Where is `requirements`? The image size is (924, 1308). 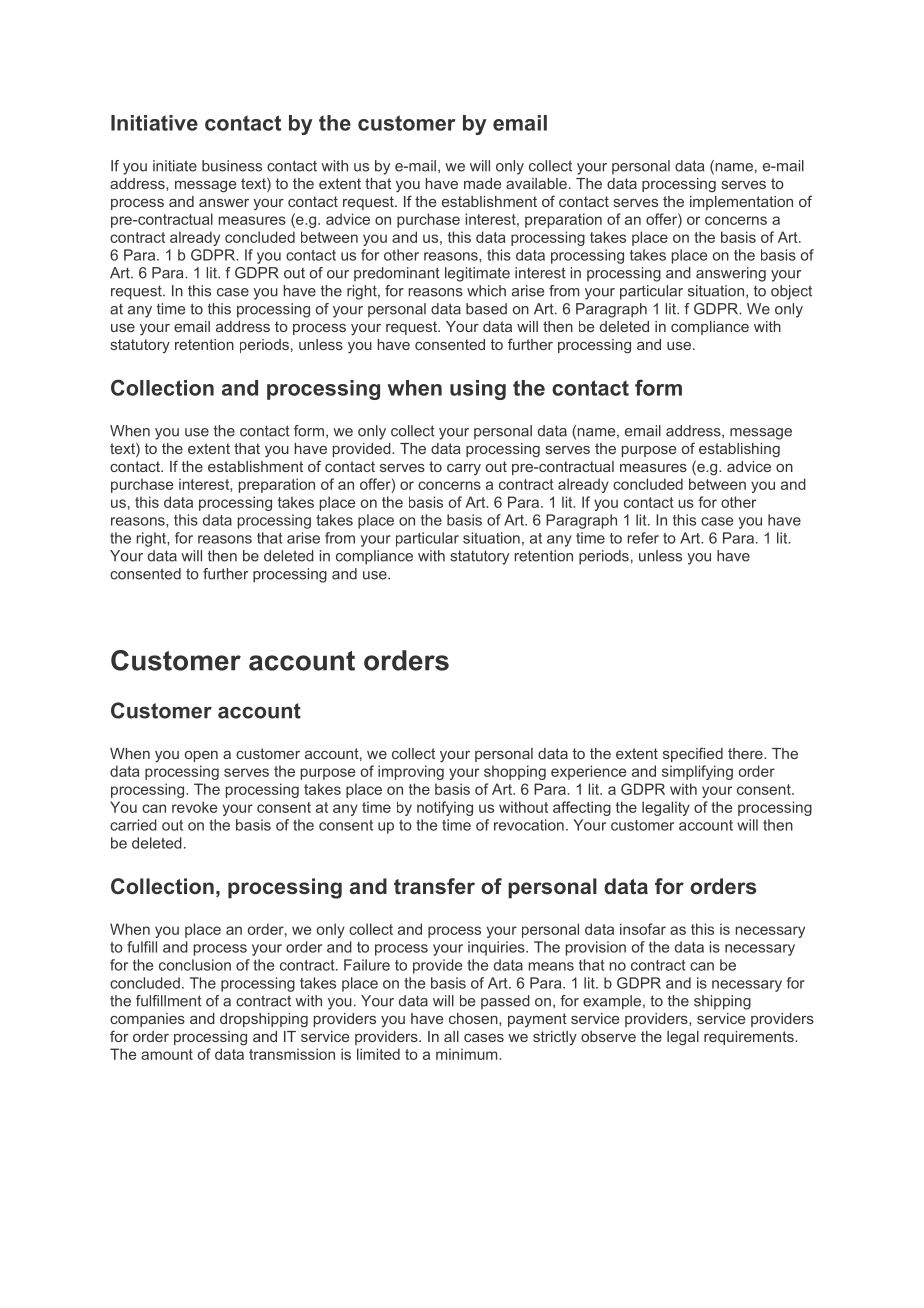 requirements is located at coordinates (750, 1038).
